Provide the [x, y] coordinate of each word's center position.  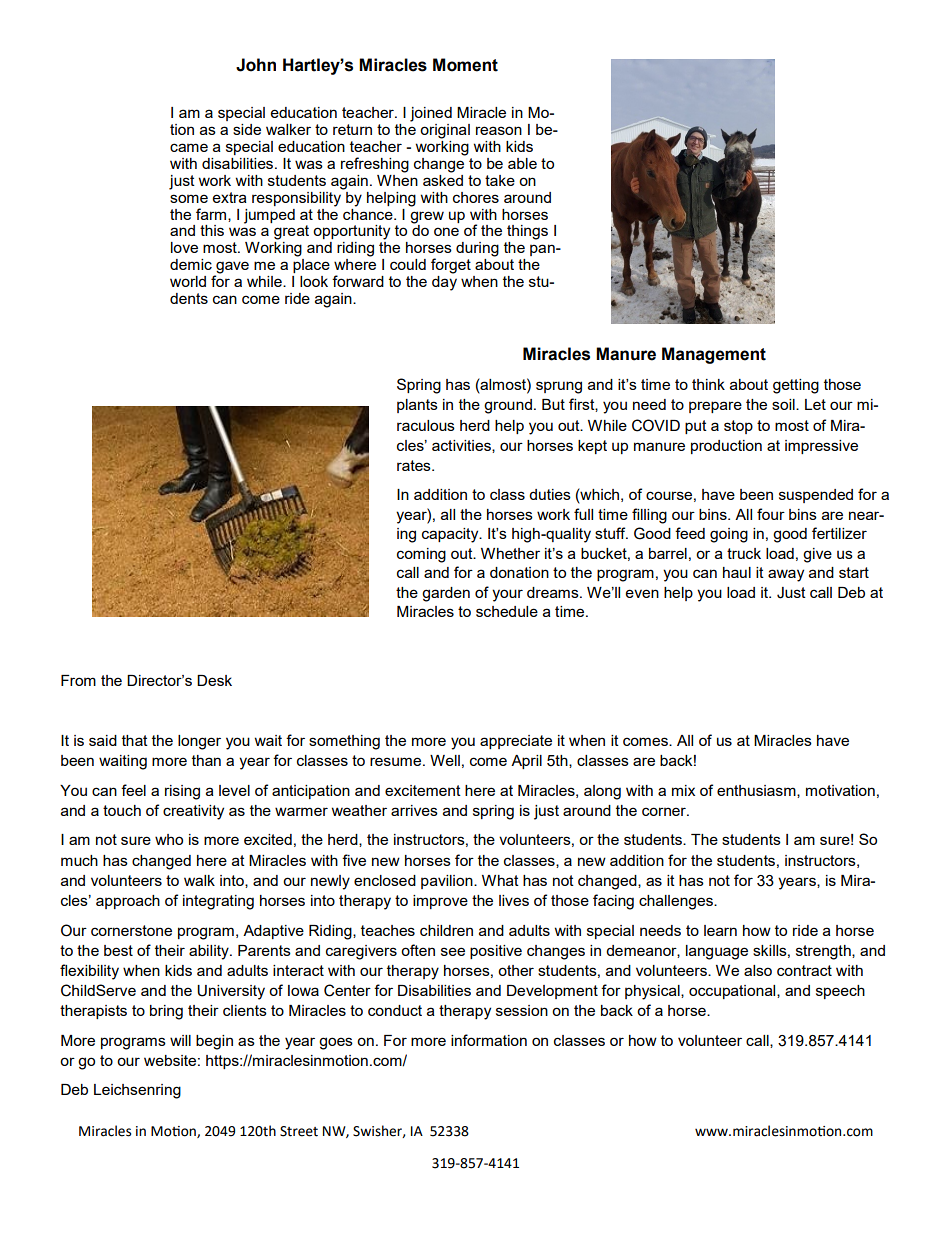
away [786, 575]
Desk [214, 680]
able [522, 163]
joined [431, 114]
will [180, 1040]
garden [446, 594]
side [247, 129]
